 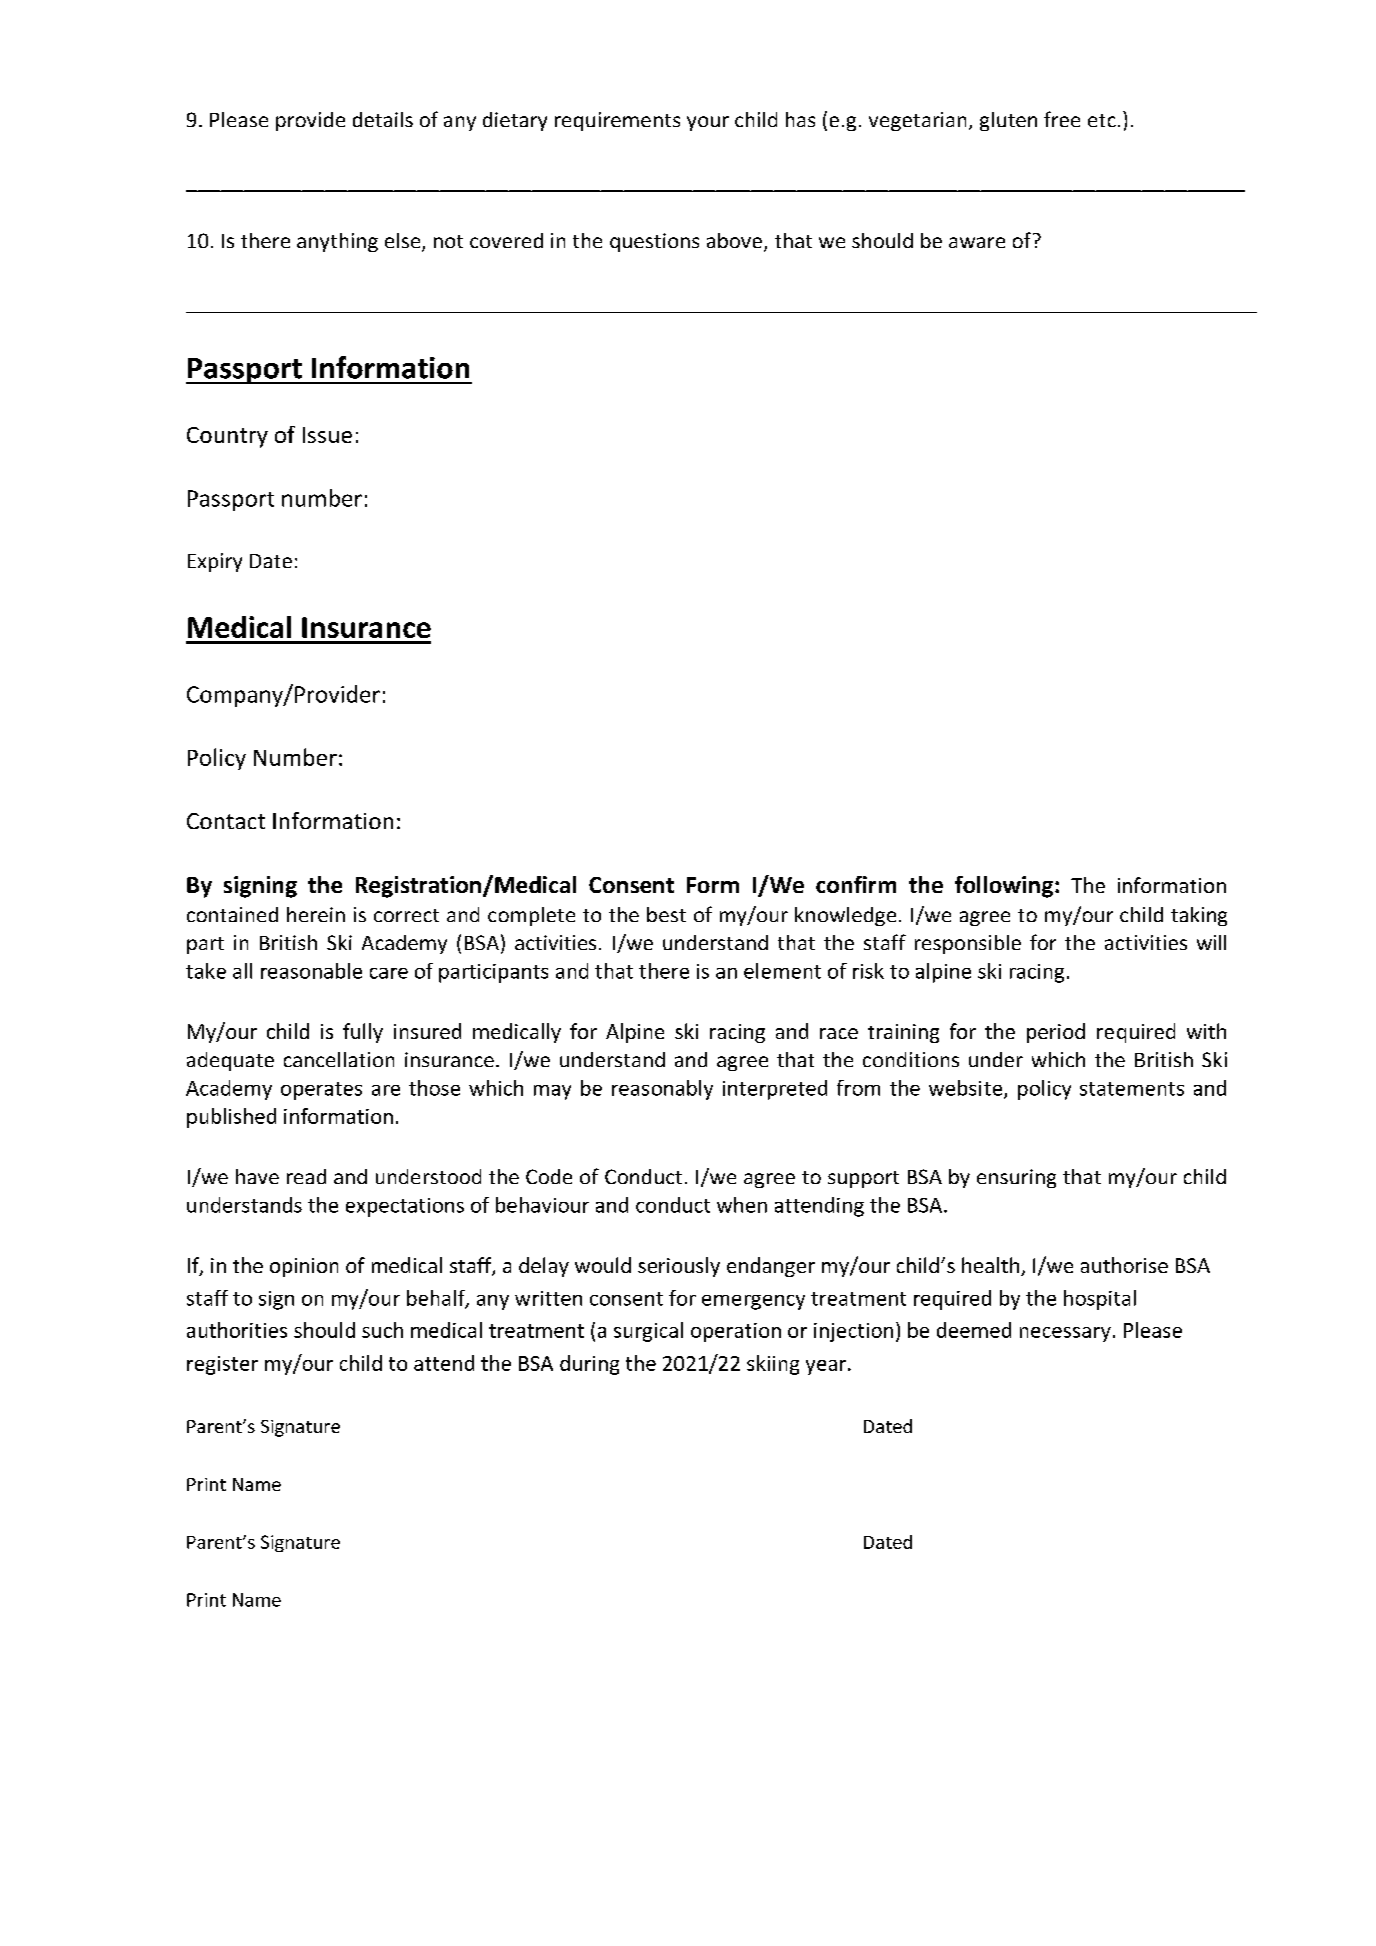 I want to click on best, so click(x=666, y=914).
